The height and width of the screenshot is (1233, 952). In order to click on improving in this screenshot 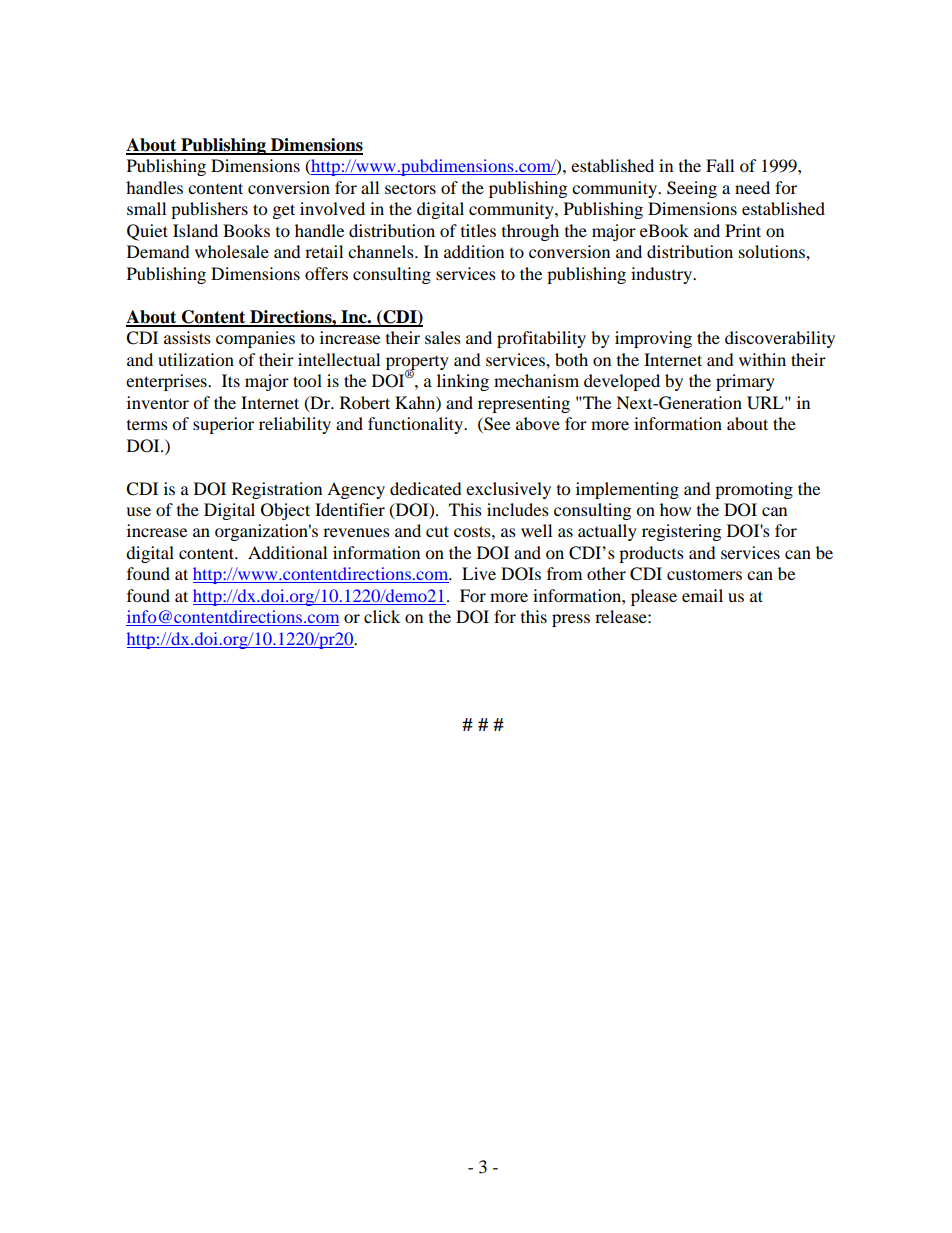, I will do `click(653, 339)`.
